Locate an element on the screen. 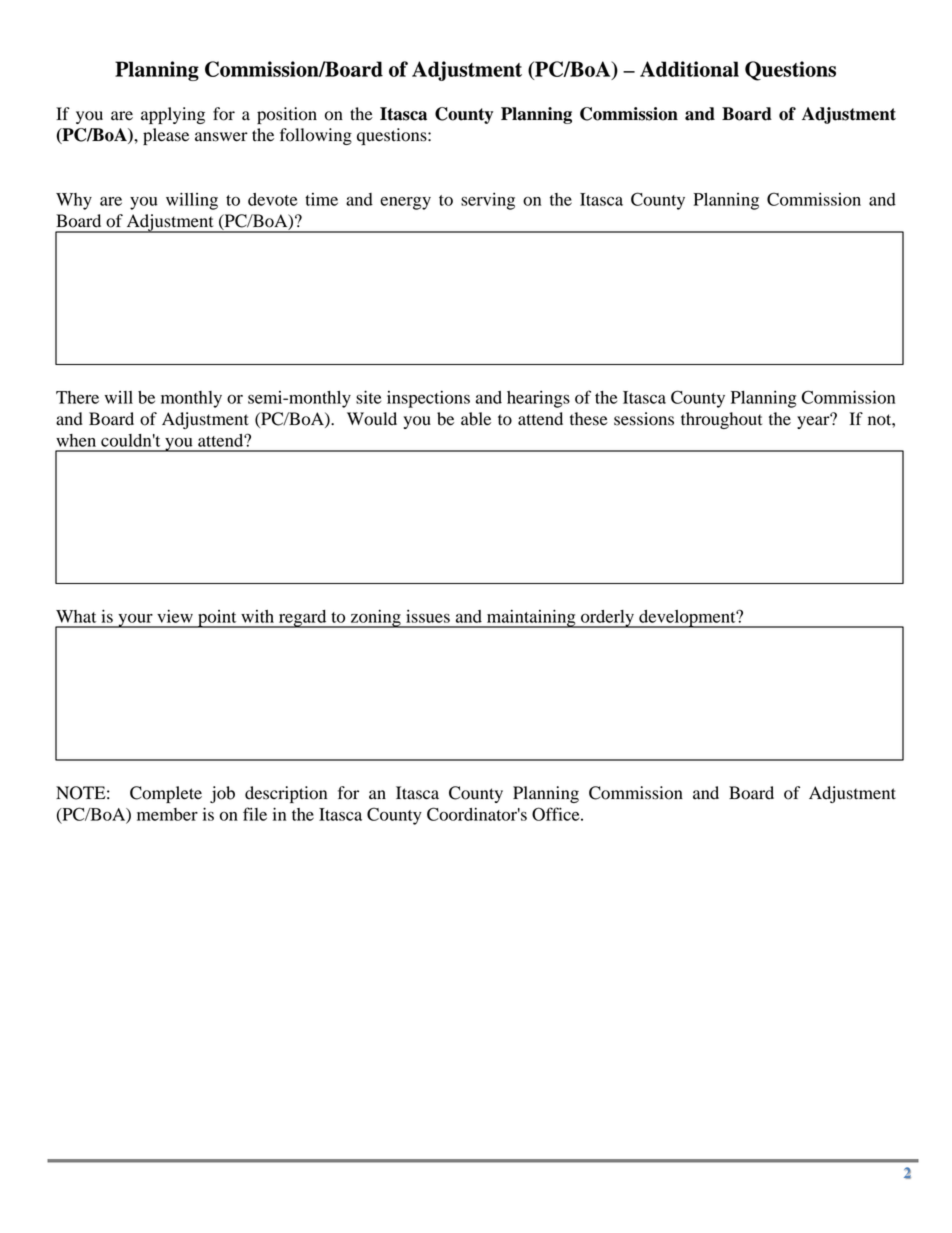  when is located at coordinates (76, 440).
